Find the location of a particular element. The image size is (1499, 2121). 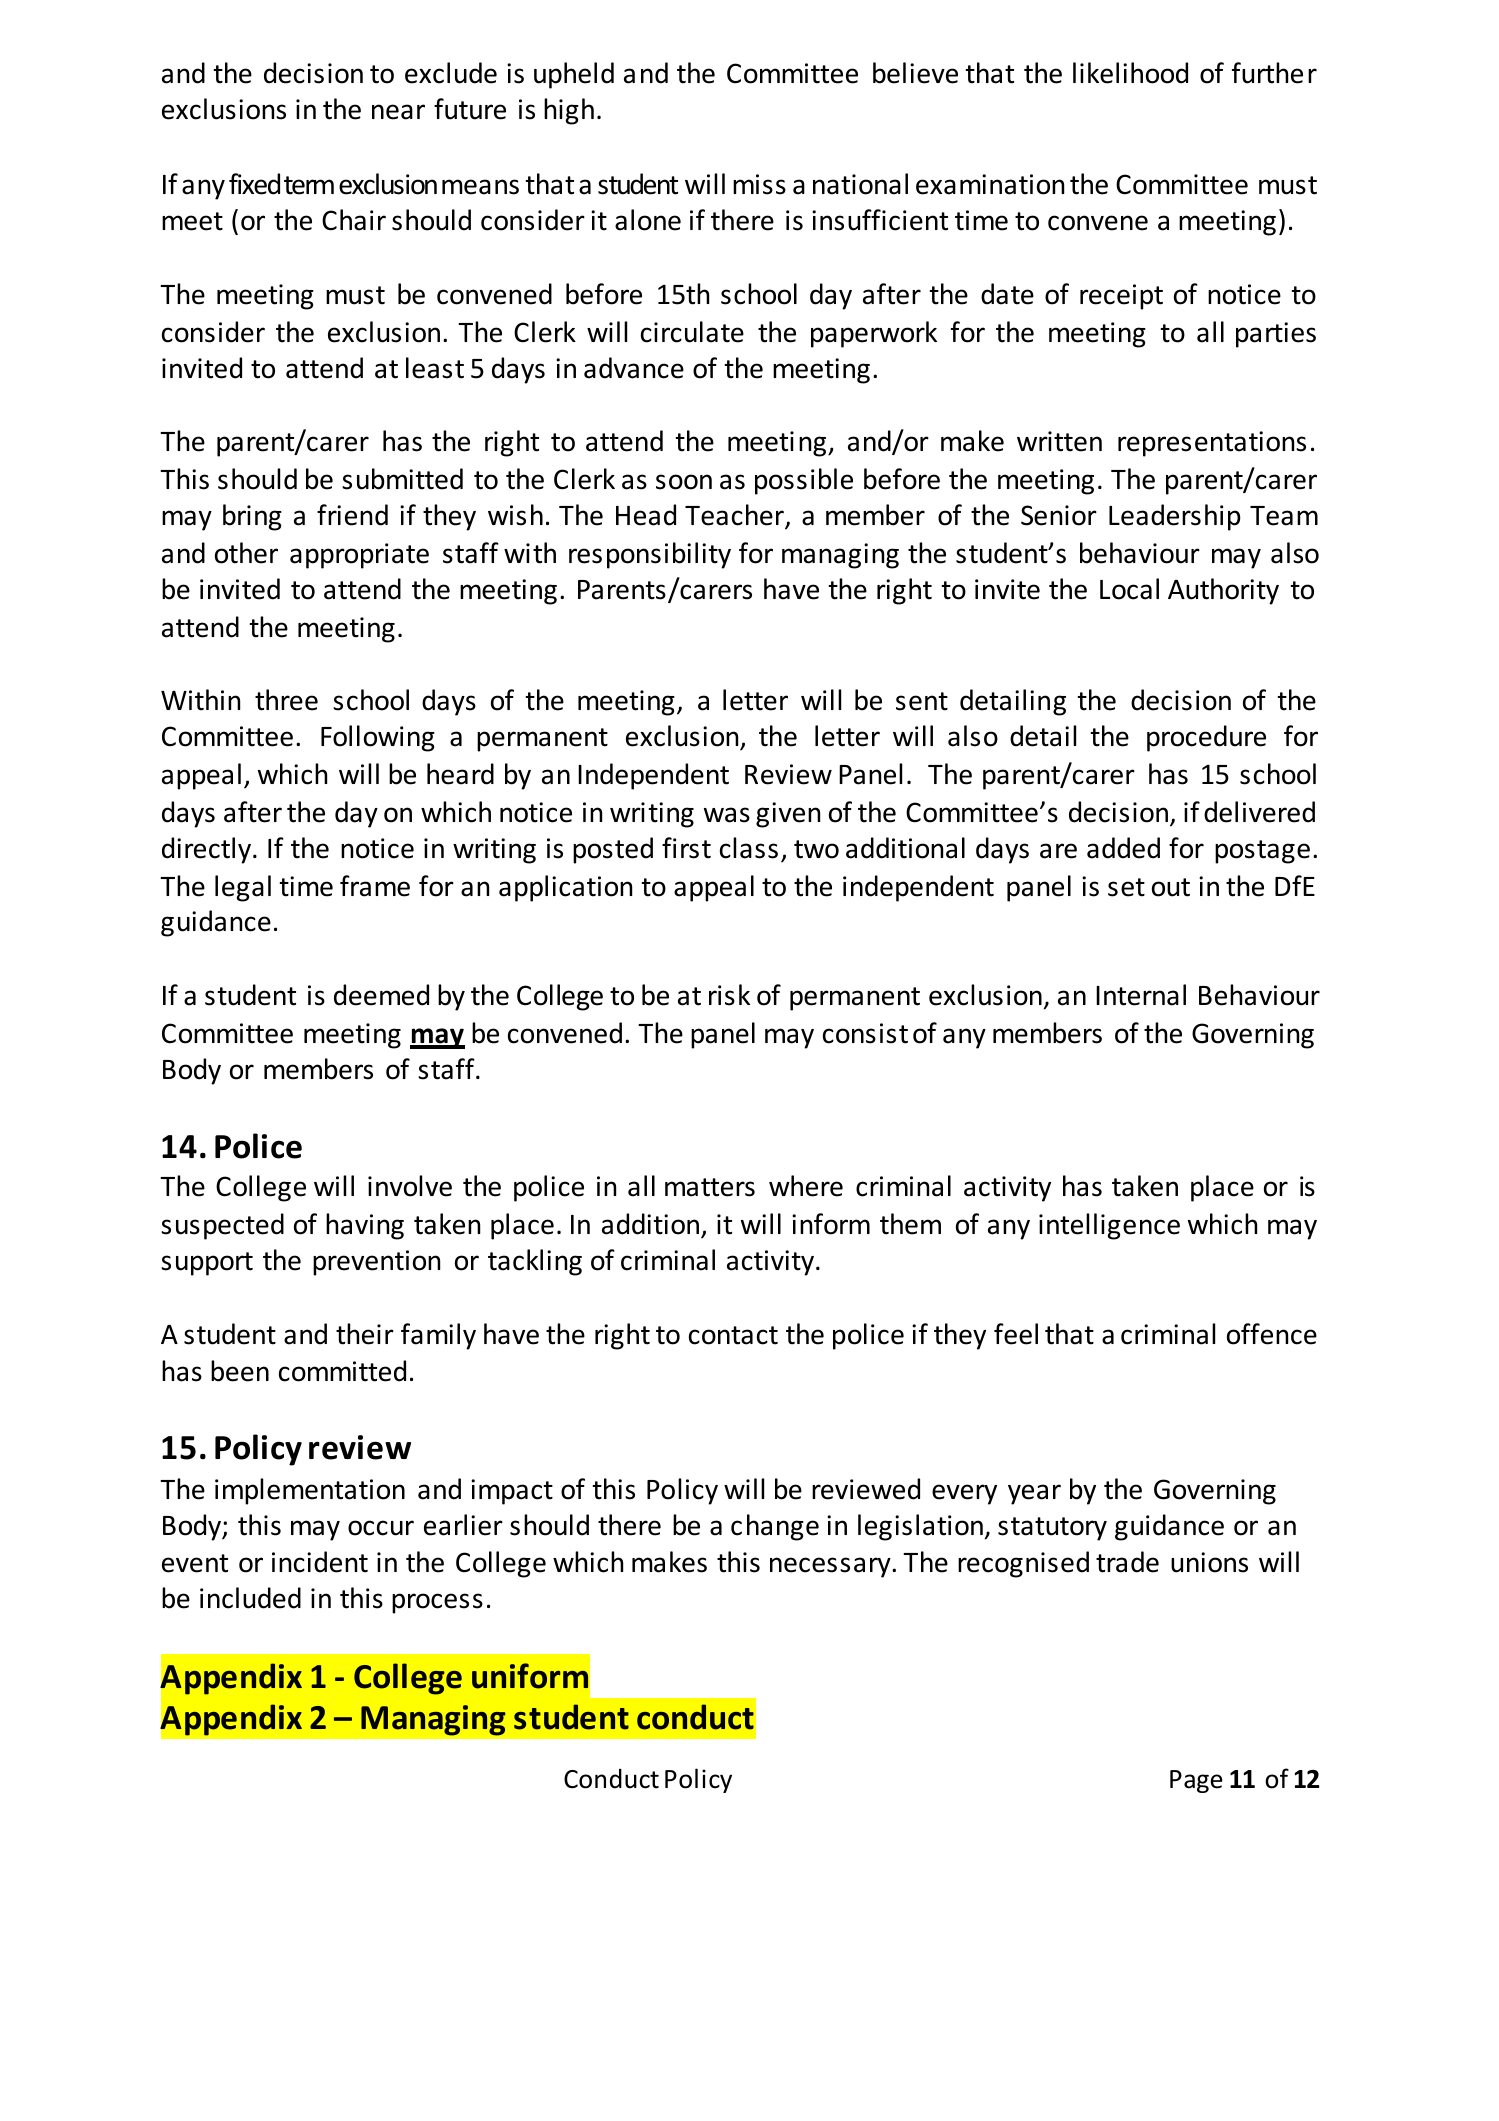

Leadership is located at coordinates (1175, 517).
